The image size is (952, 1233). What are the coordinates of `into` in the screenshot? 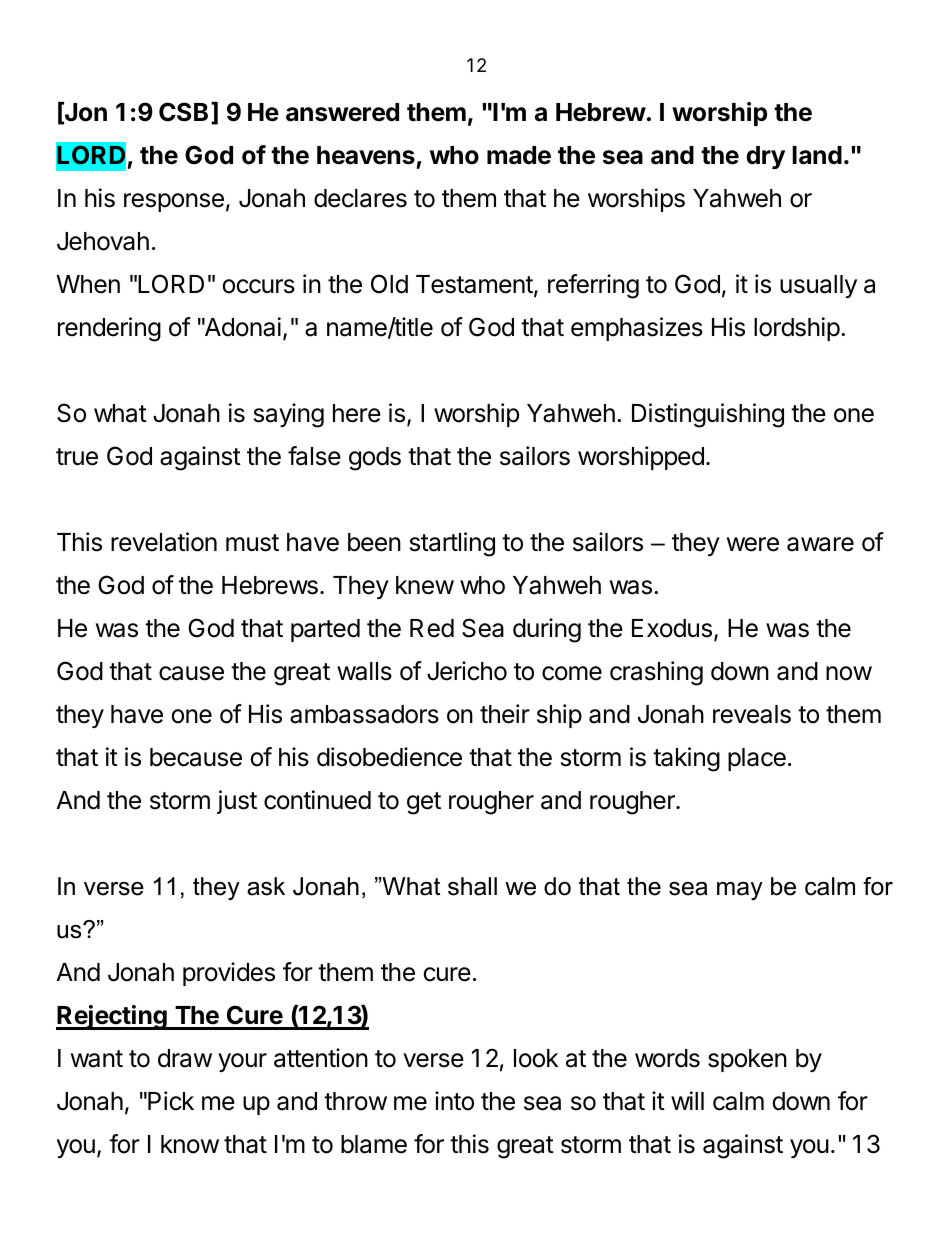 It's located at (454, 1101).
